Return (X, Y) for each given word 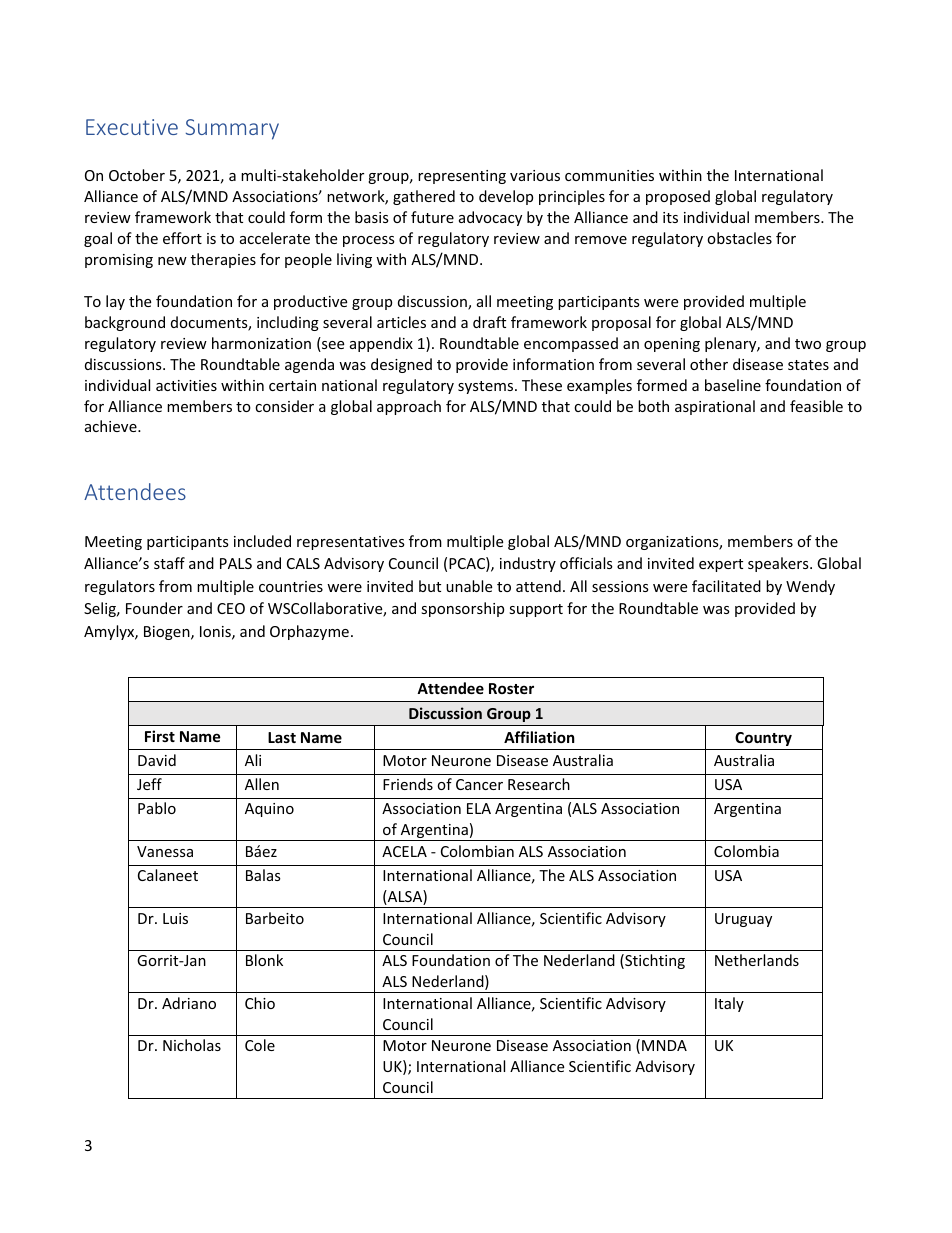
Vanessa (165, 851)
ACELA (404, 851)
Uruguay (743, 920)
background (125, 323)
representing (462, 177)
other (709, 364)
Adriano (189, 1003)
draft (489, 322)
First (160, 736)
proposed (678, 197)
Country (763, 739)
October (137, 175)
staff (169, 563)
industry (528, 564)
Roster (511, 688)
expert (721, 565)
